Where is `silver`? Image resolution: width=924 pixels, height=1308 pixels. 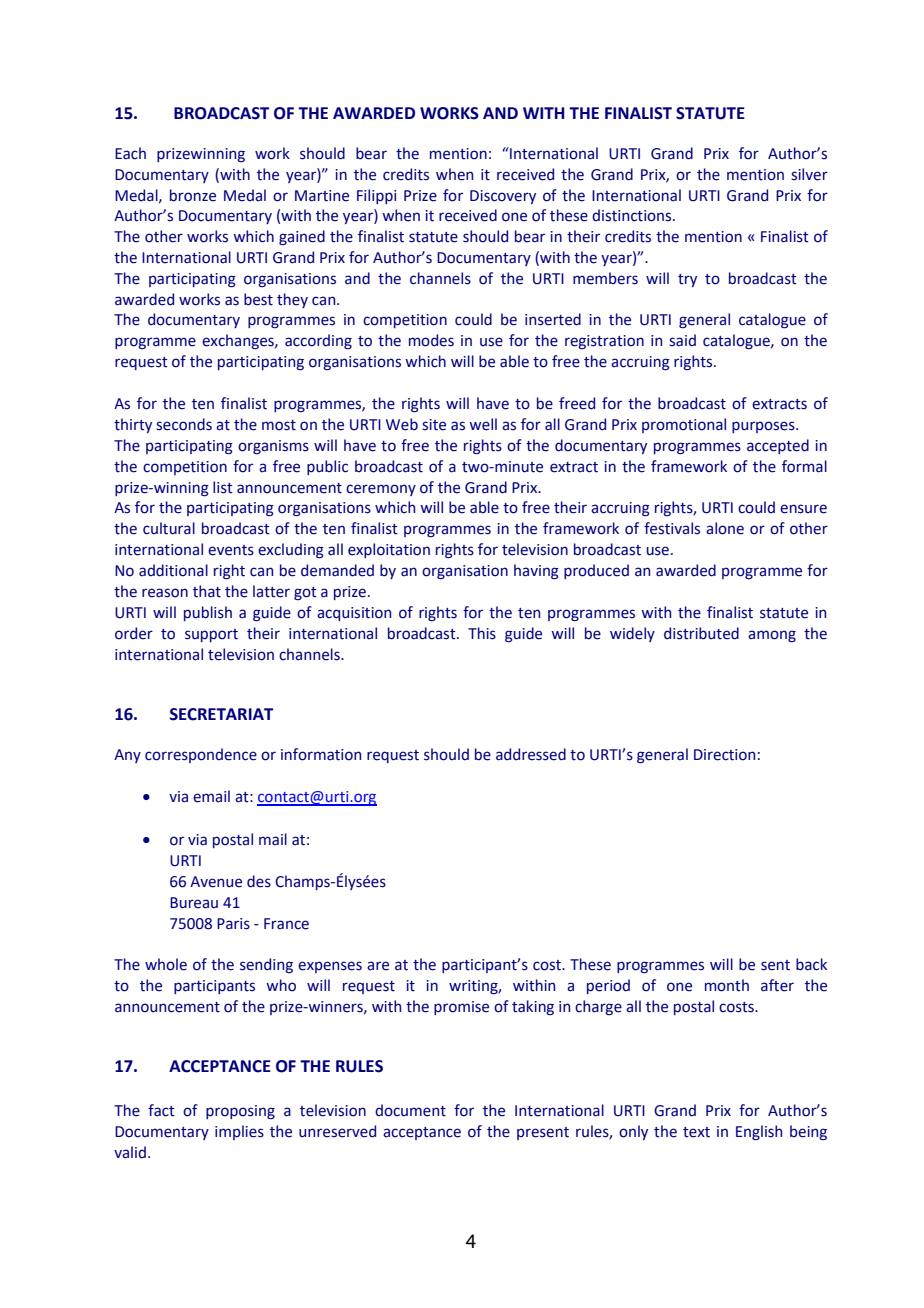
silver is located at coordinates (809, 174).
